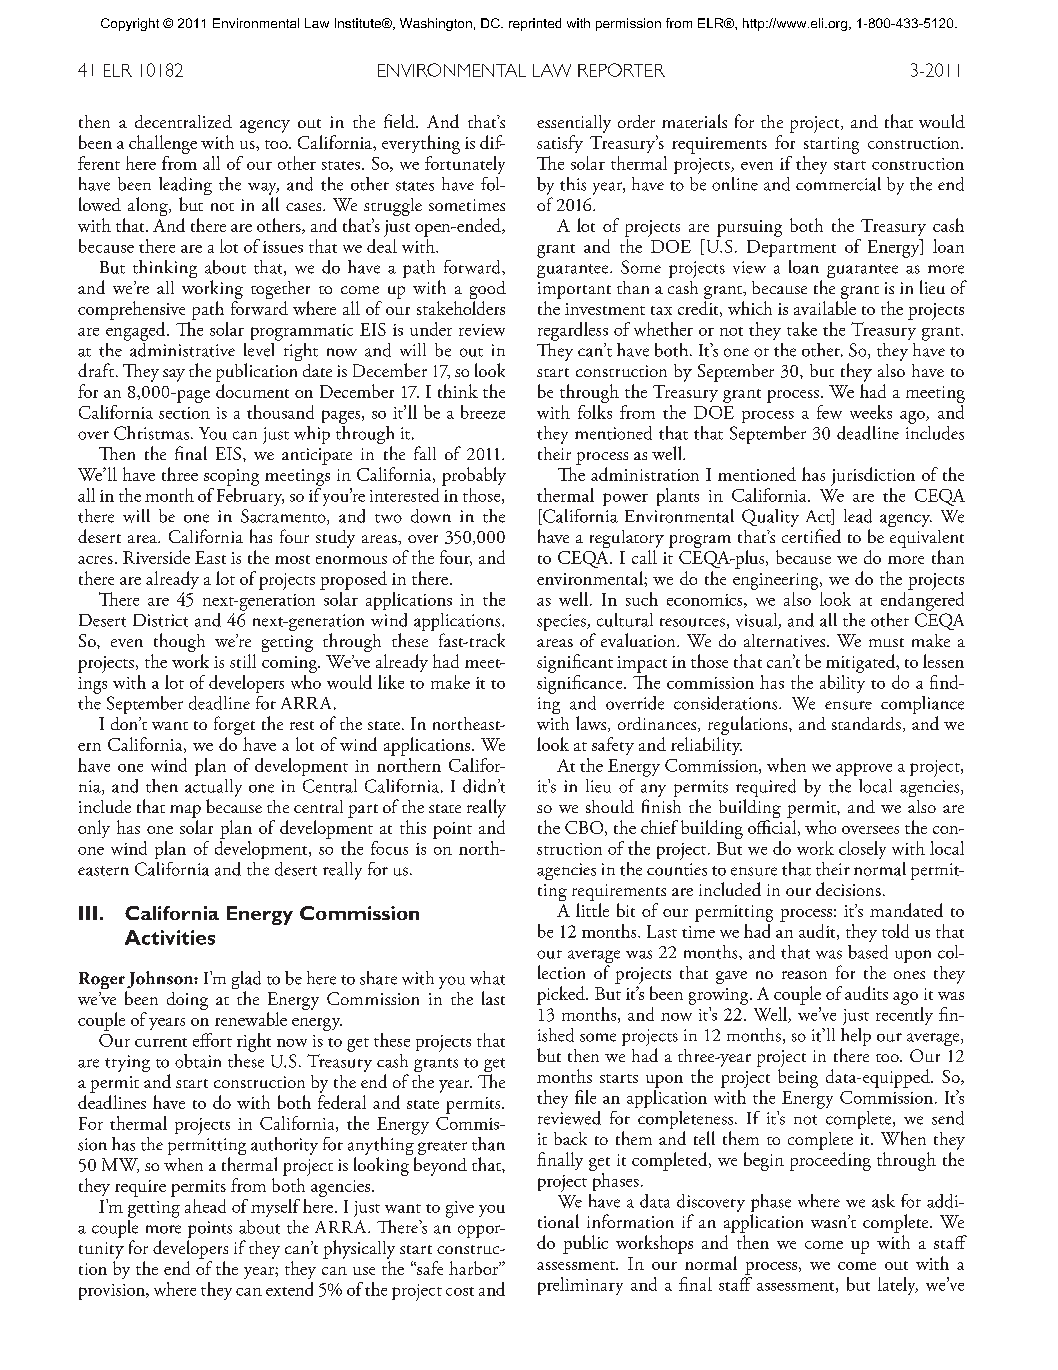 Image resolution: width=1058 pixels, height=1370 pixels. I want to click on reprinted, so click(535, 24).
